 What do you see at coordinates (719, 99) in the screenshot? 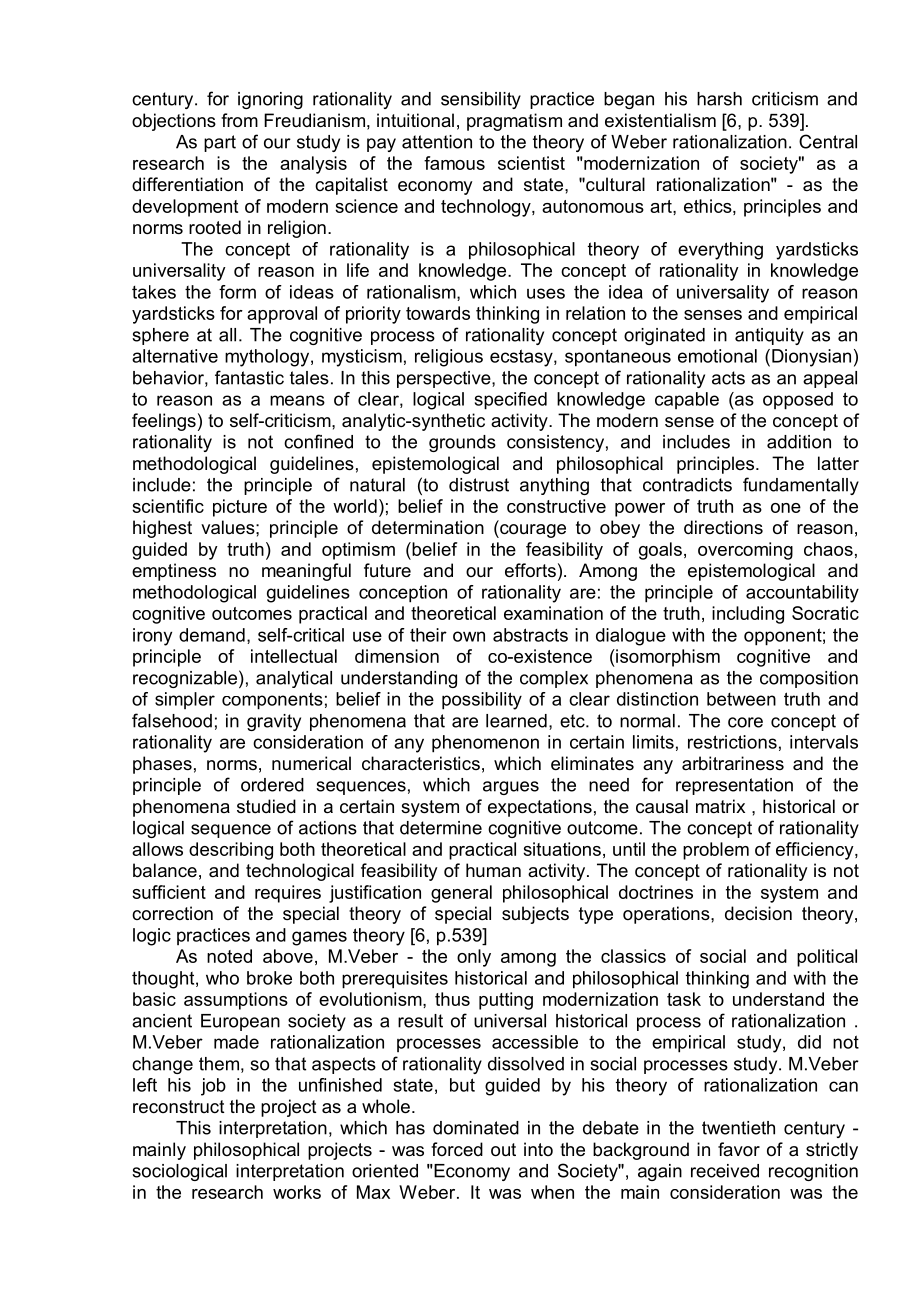
I see `harsh` at bounding box center [719, 99].
